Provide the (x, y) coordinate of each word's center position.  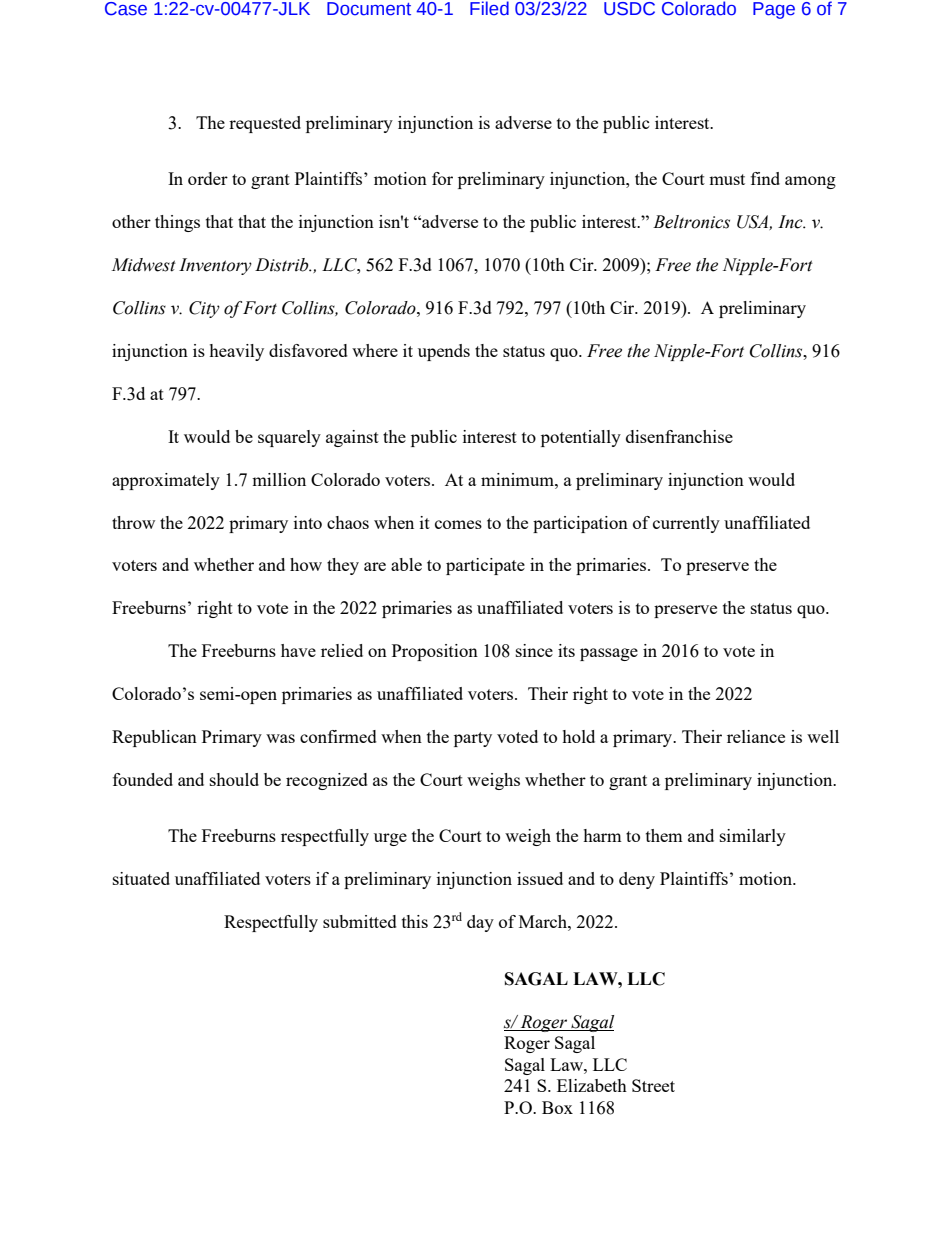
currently (686, 524)
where (375, 350)
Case (126, 9)
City (204, 309)
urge (390, 839)
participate (485, 566)
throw (133, 522)
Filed (489, 8)
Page (774, 10)
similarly (753, 837)
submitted (360, 921)
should (234, 779)
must (727, 179)
